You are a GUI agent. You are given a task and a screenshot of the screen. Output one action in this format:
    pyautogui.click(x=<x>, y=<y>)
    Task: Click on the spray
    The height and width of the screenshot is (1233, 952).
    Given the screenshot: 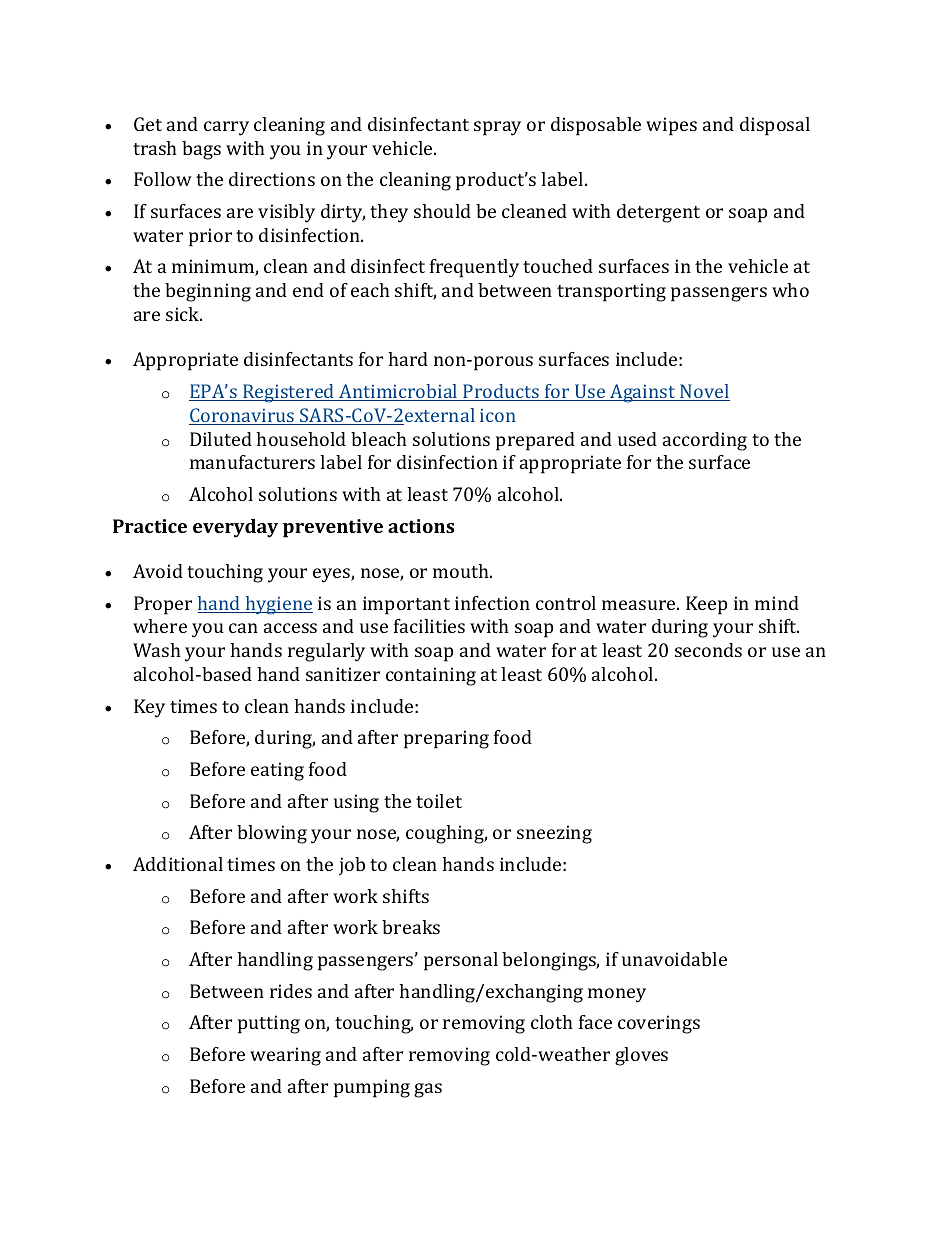 What is the action you would take?
    pyautogui.click(x=497, y=128)
